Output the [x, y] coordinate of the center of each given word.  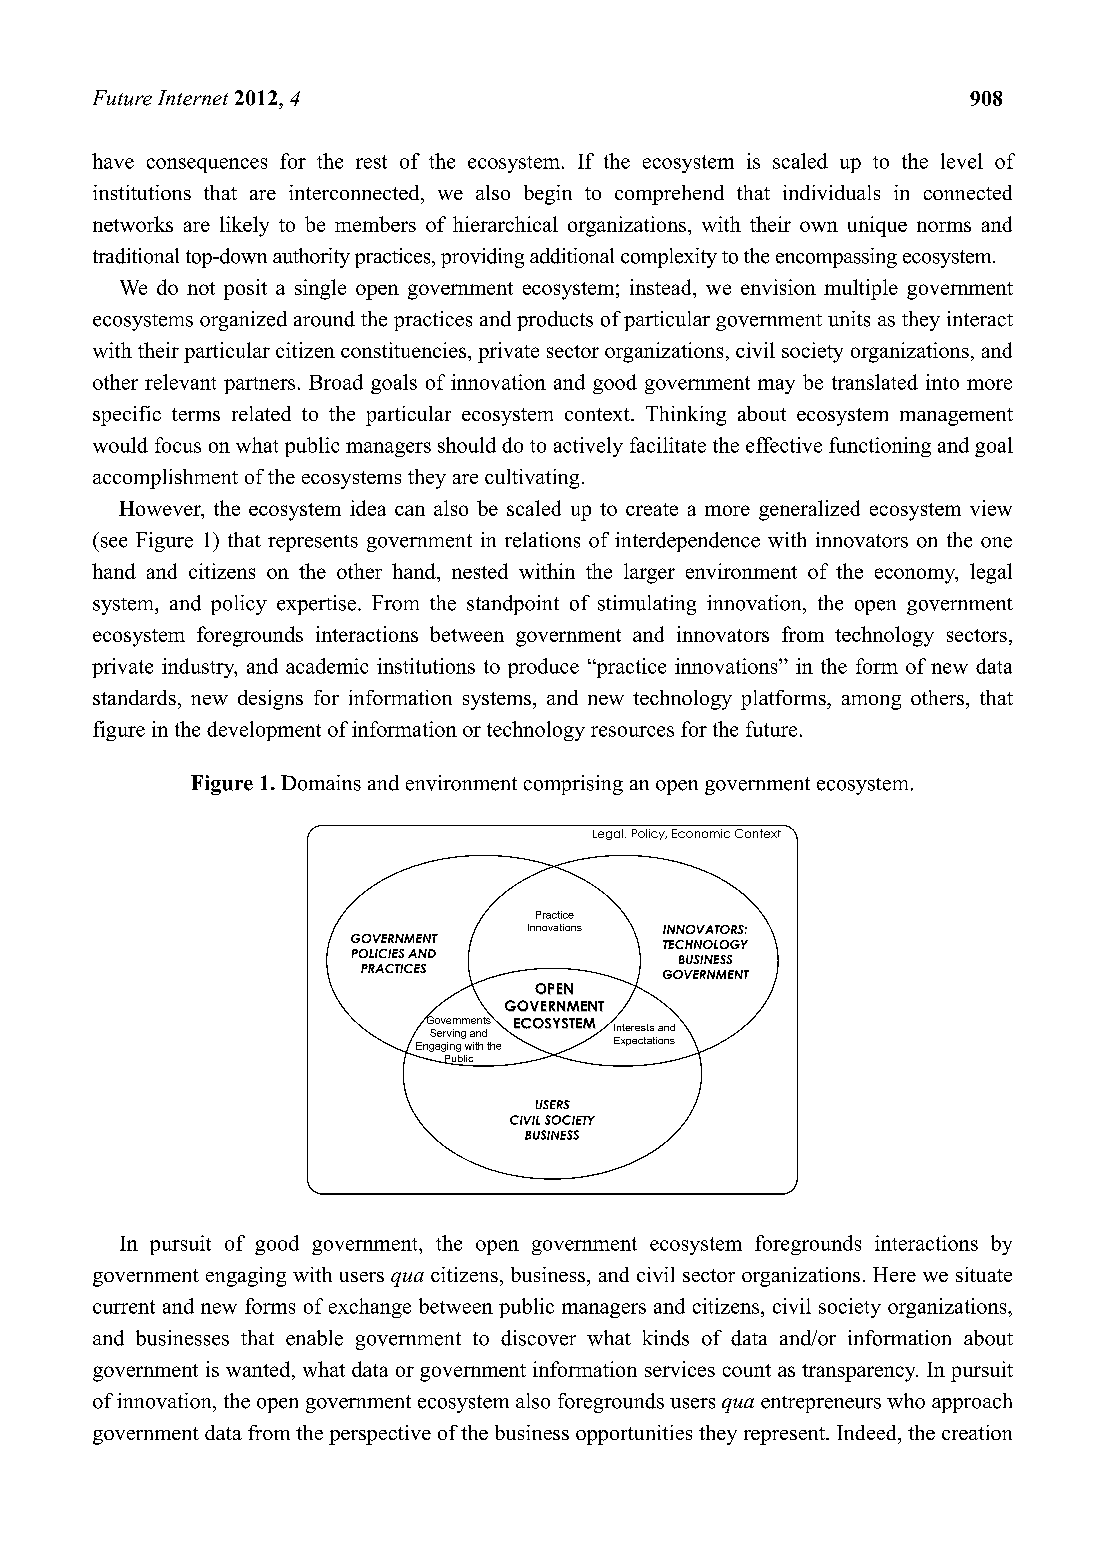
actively [588, 447]
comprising [573, 785]
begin [548, 195]
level [962, 161]
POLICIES [378, 953]
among [871, 702]
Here [894, 1274]
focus [178, 445]
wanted [259, 1369]
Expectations [644, 1041]
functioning [880, 447]
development [264, 731]
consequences [207, 165]
